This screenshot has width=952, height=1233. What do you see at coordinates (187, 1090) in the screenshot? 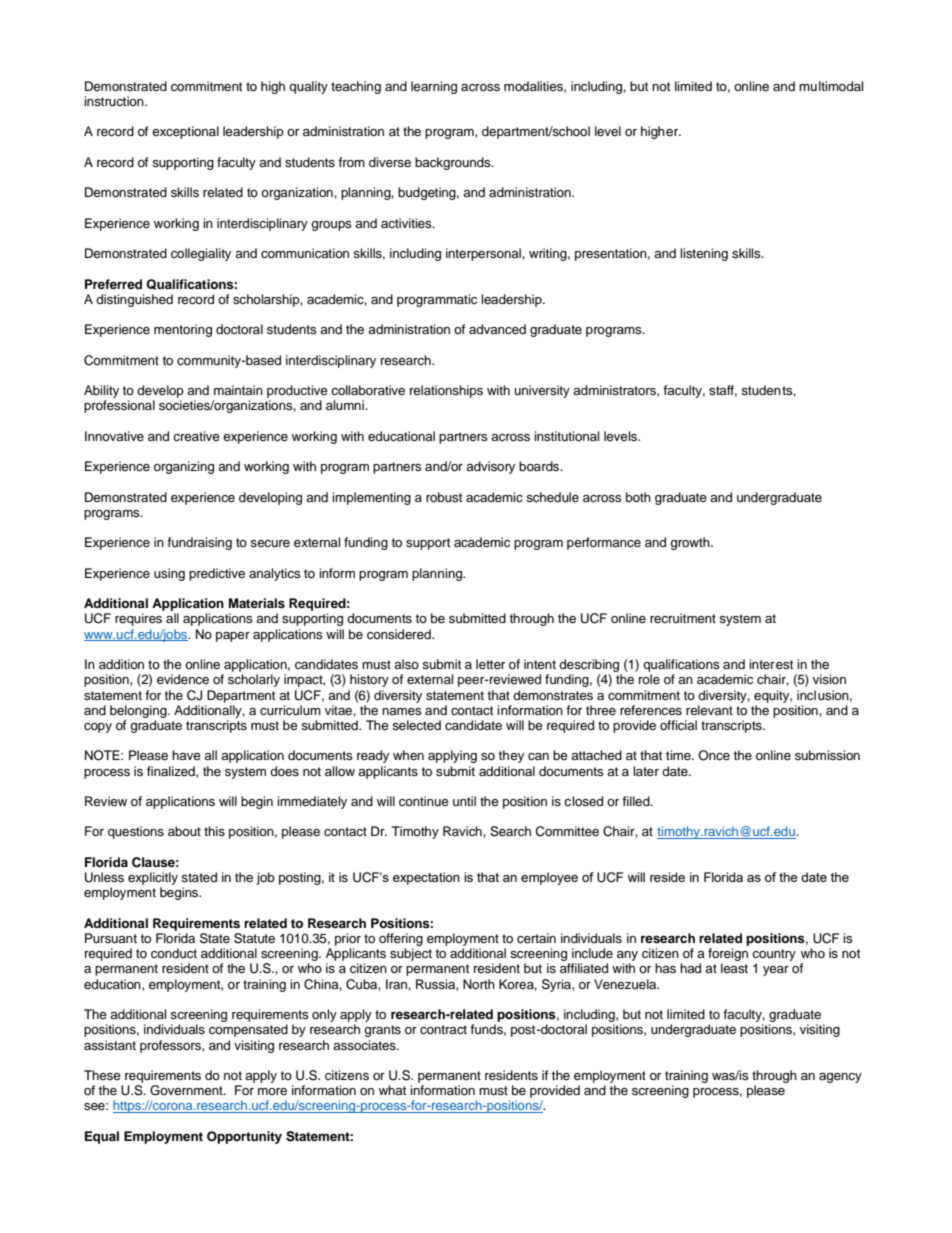
I see `Government` at bounding box center [187, 1090].
